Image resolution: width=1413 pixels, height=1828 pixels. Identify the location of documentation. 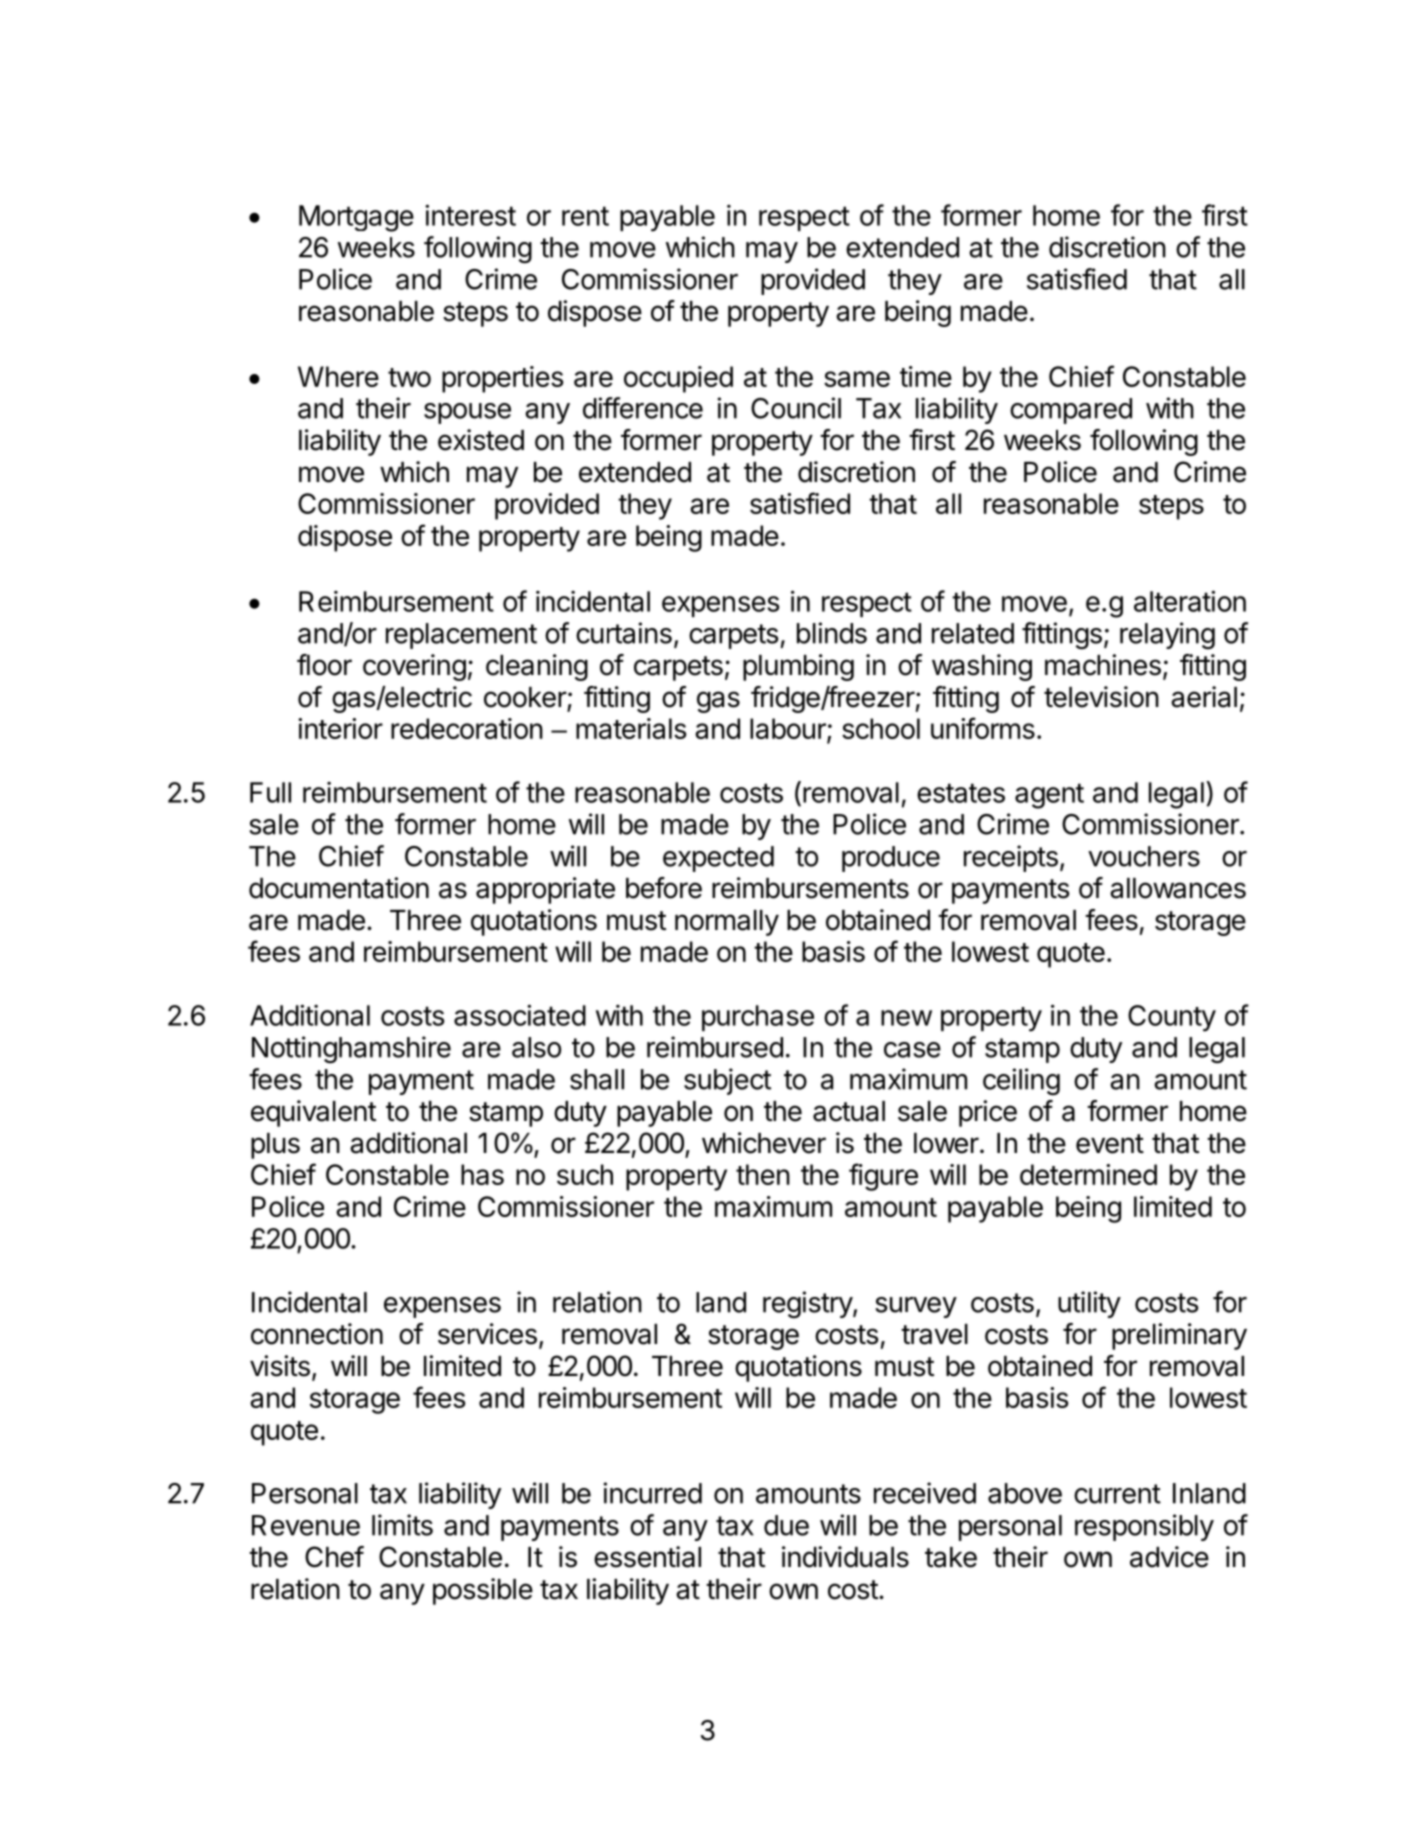
(339, 888).
